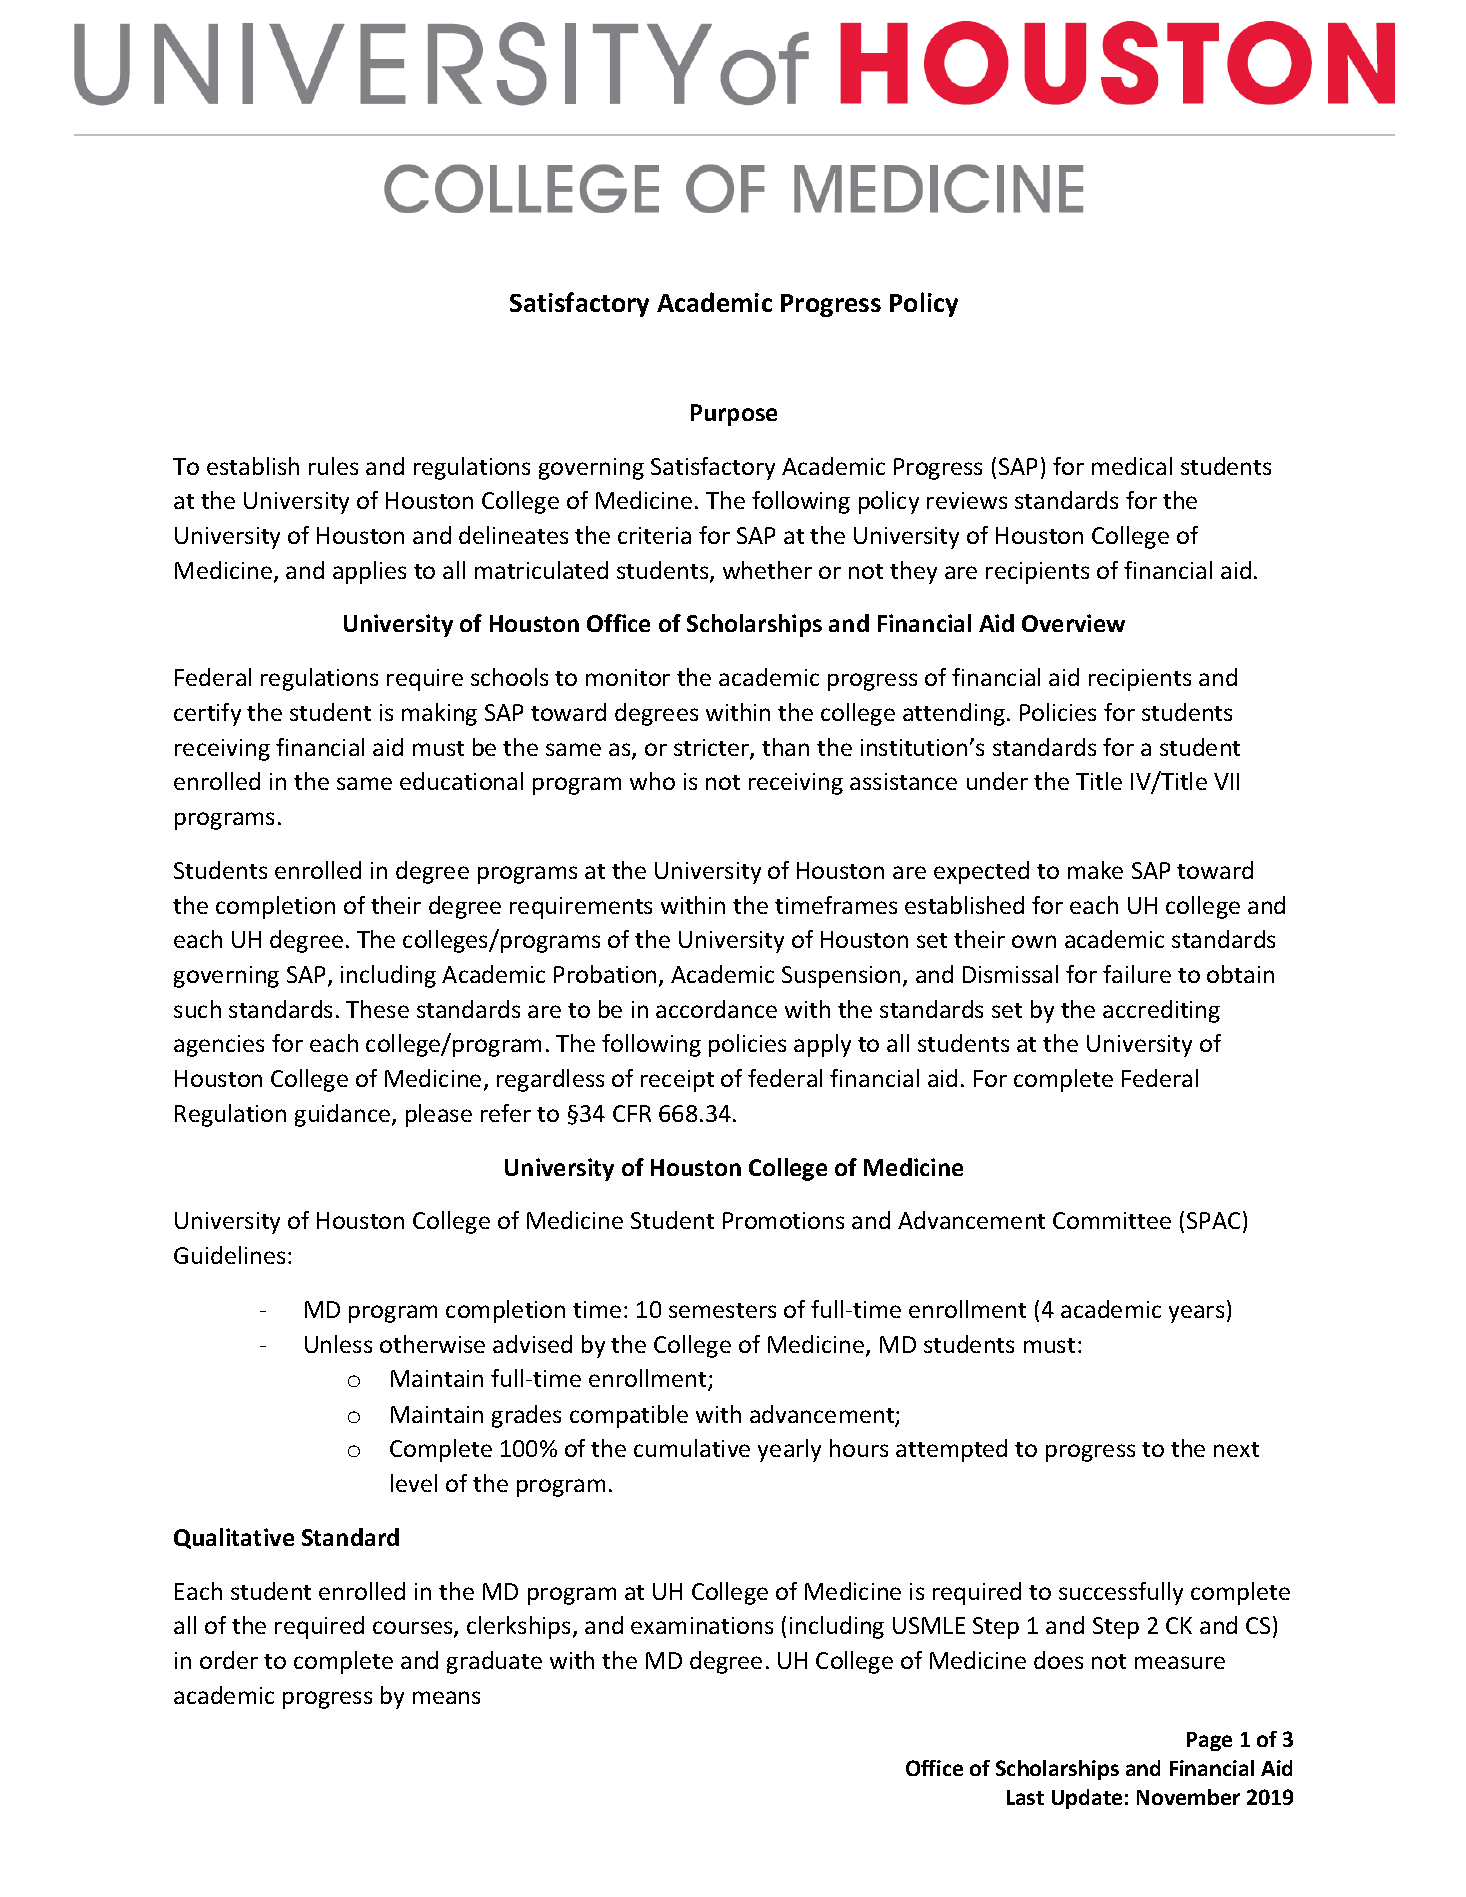 This image has height=1897, width=1466. Describe the element at coordinates (414, 1483) in the image. I see `level` at that location.
